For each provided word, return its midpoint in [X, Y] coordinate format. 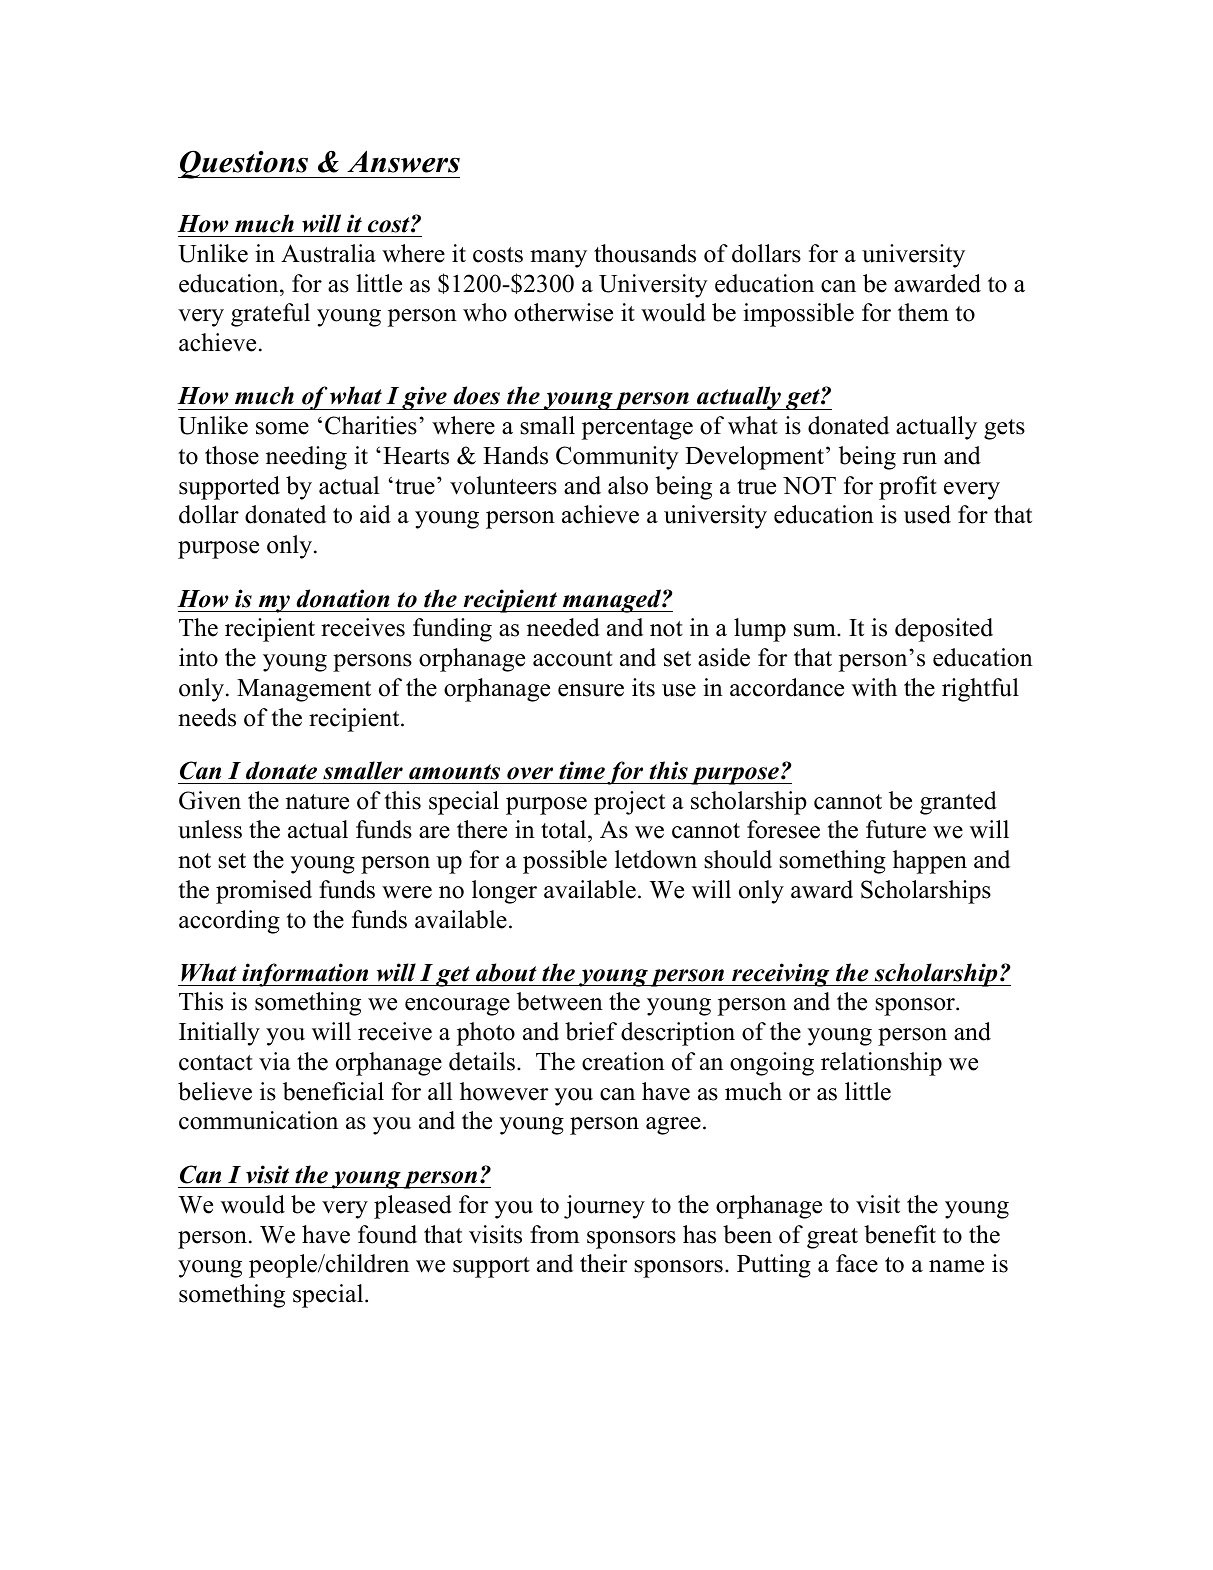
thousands [645, 253]
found [387, 1234]
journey [604, 1207]
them [923, 312]
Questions [244, 164]
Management [304, 690]
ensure [591, 690]
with [874, 687]
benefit [900, 1234]
